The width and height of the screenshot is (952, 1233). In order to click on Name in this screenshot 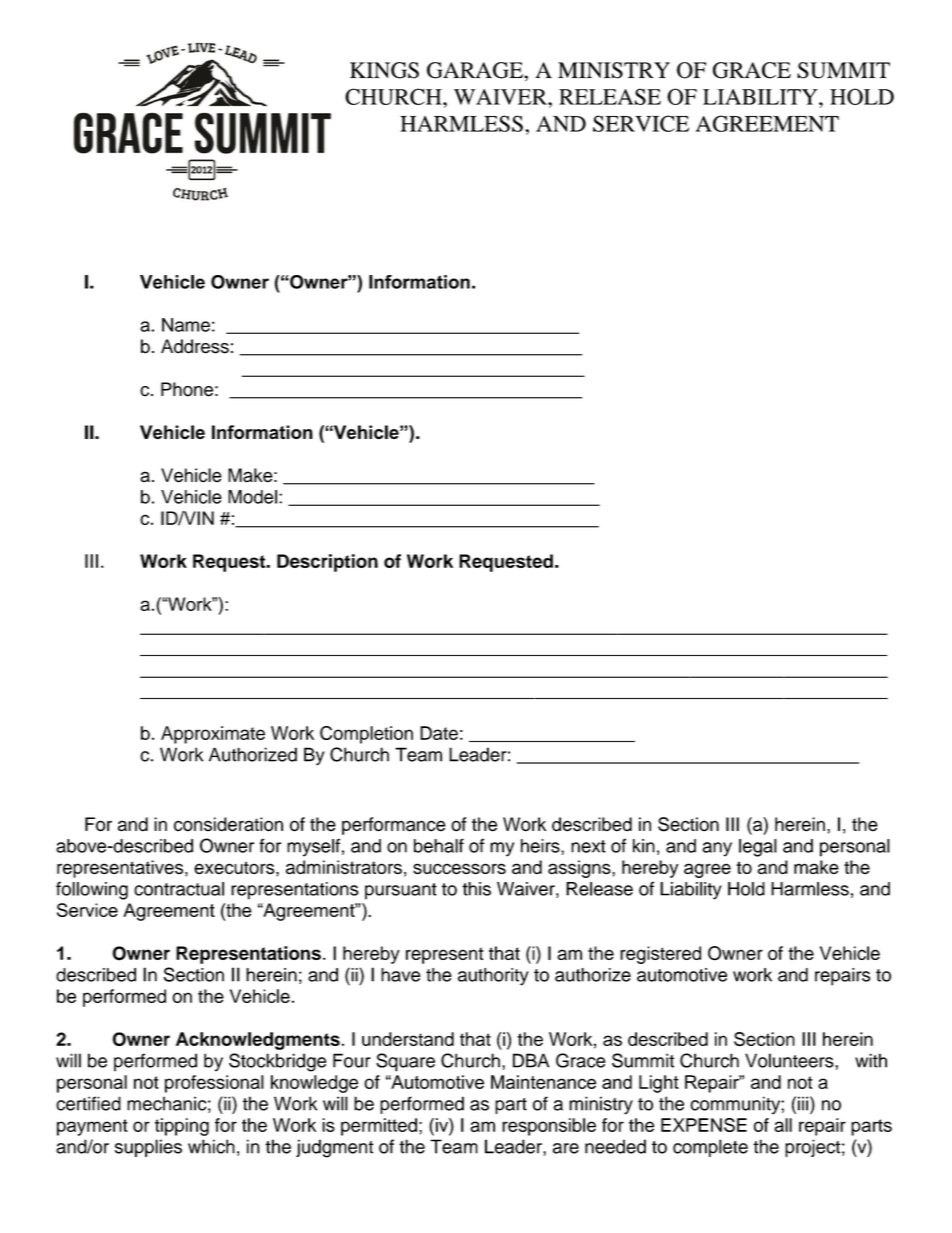, I will do `click(186, 325)`.
